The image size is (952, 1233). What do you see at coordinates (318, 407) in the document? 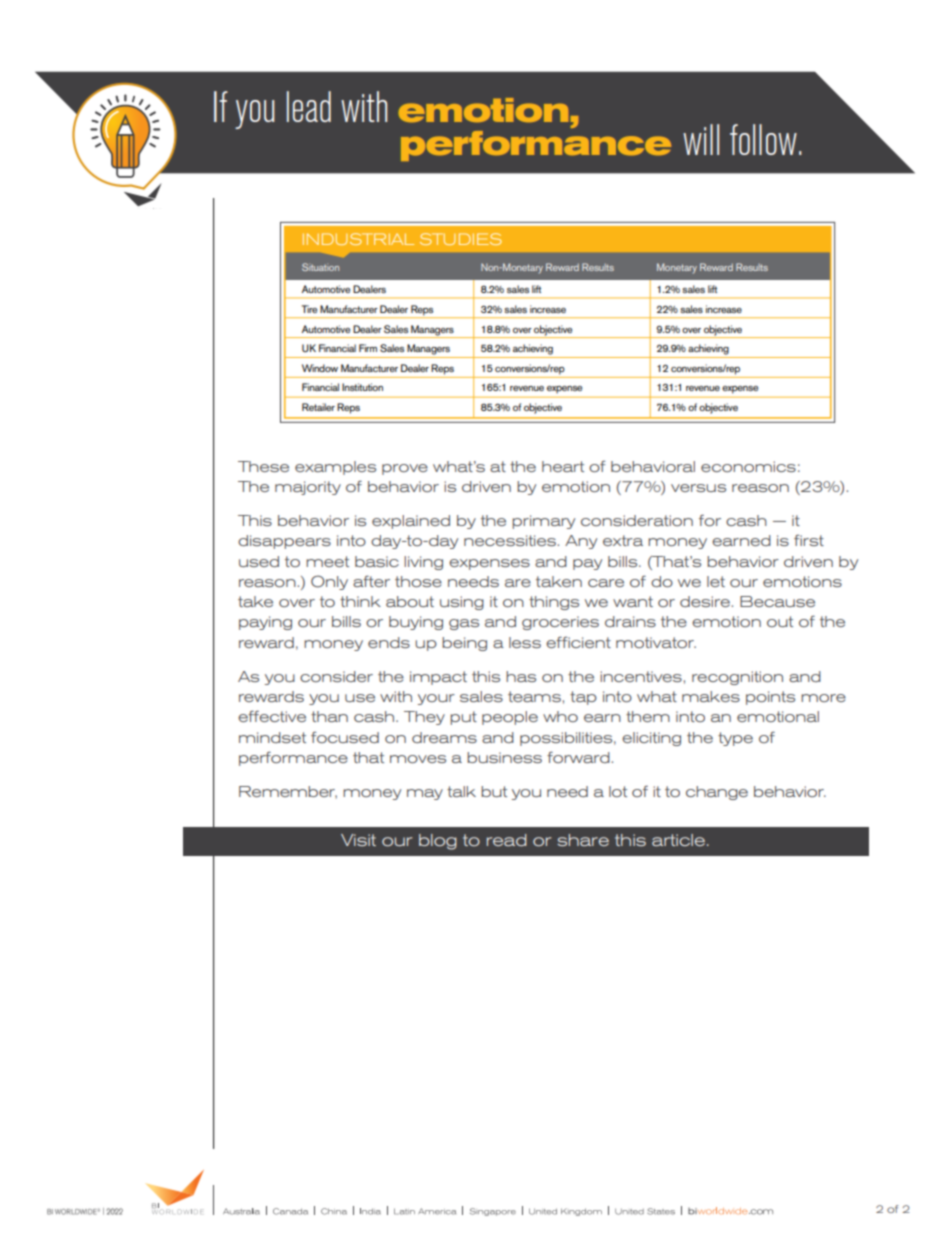
I see `Retailer` at bounding box center [318, 407].
